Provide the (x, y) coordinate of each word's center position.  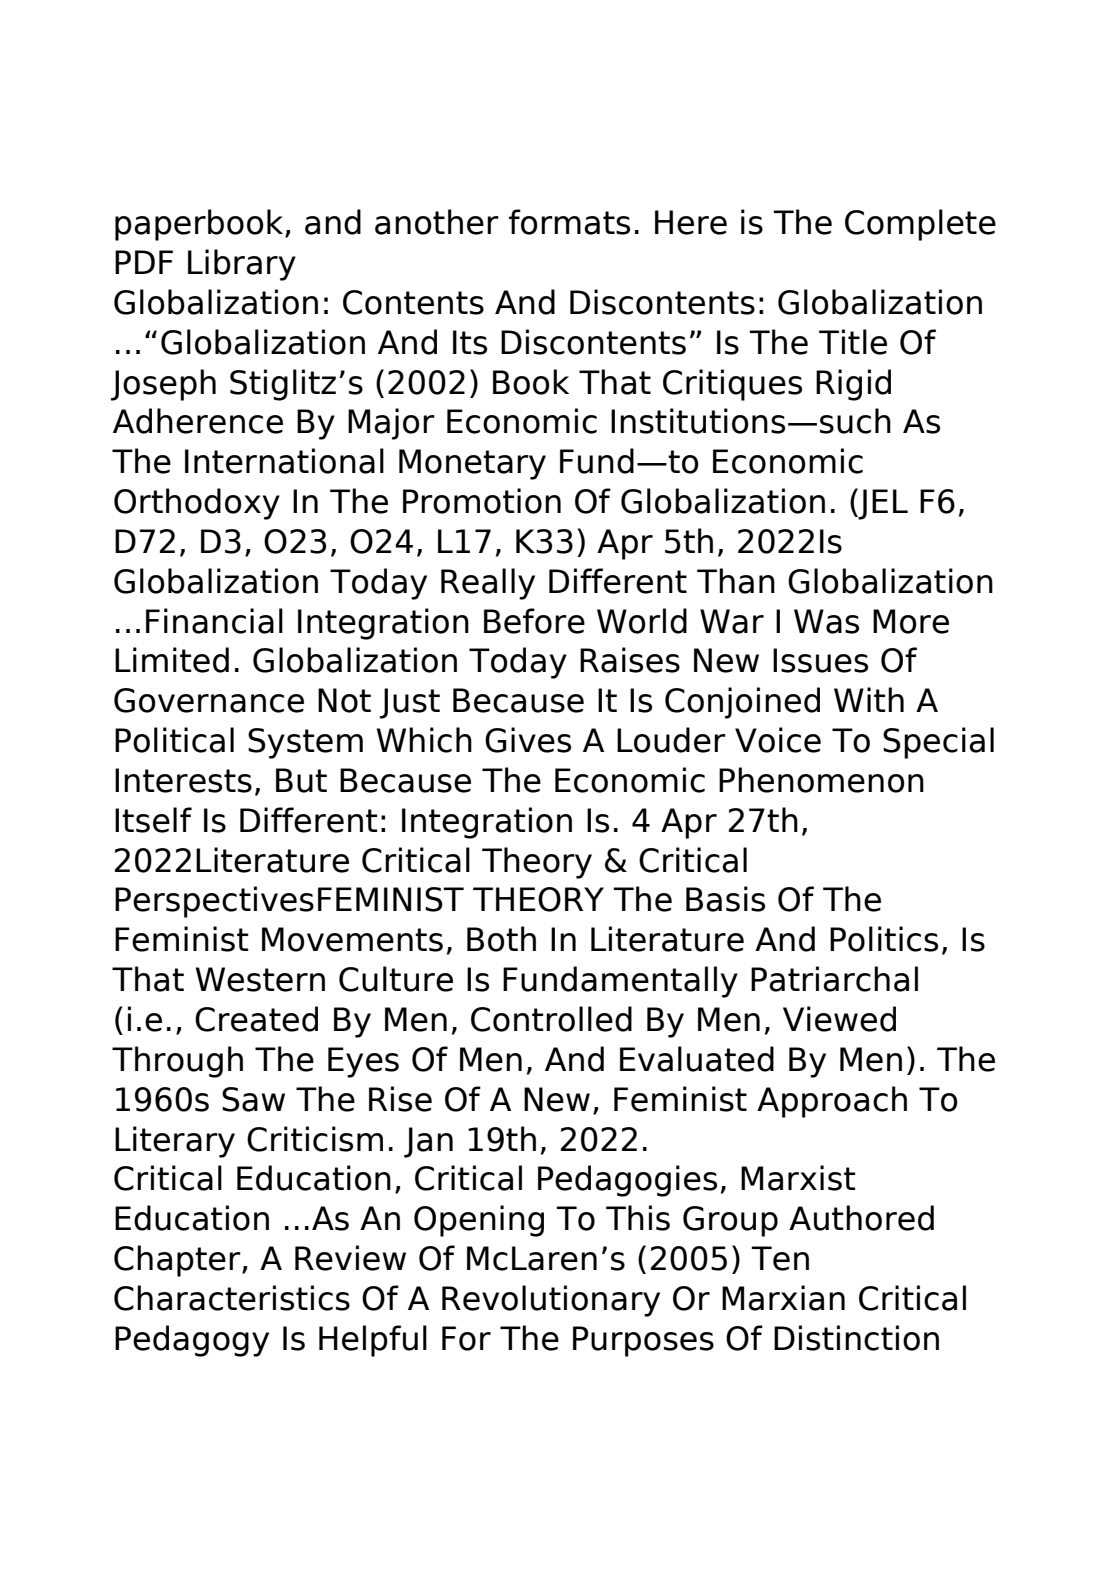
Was (826, 621)
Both (501, 939)
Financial (214, 621)
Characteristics (232, 1298)
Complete (920, 225)
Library (242, 265)
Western (260, 979)
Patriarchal (834, 979)
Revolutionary (551, 1301)
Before (534, 621)
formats (569, 222)
